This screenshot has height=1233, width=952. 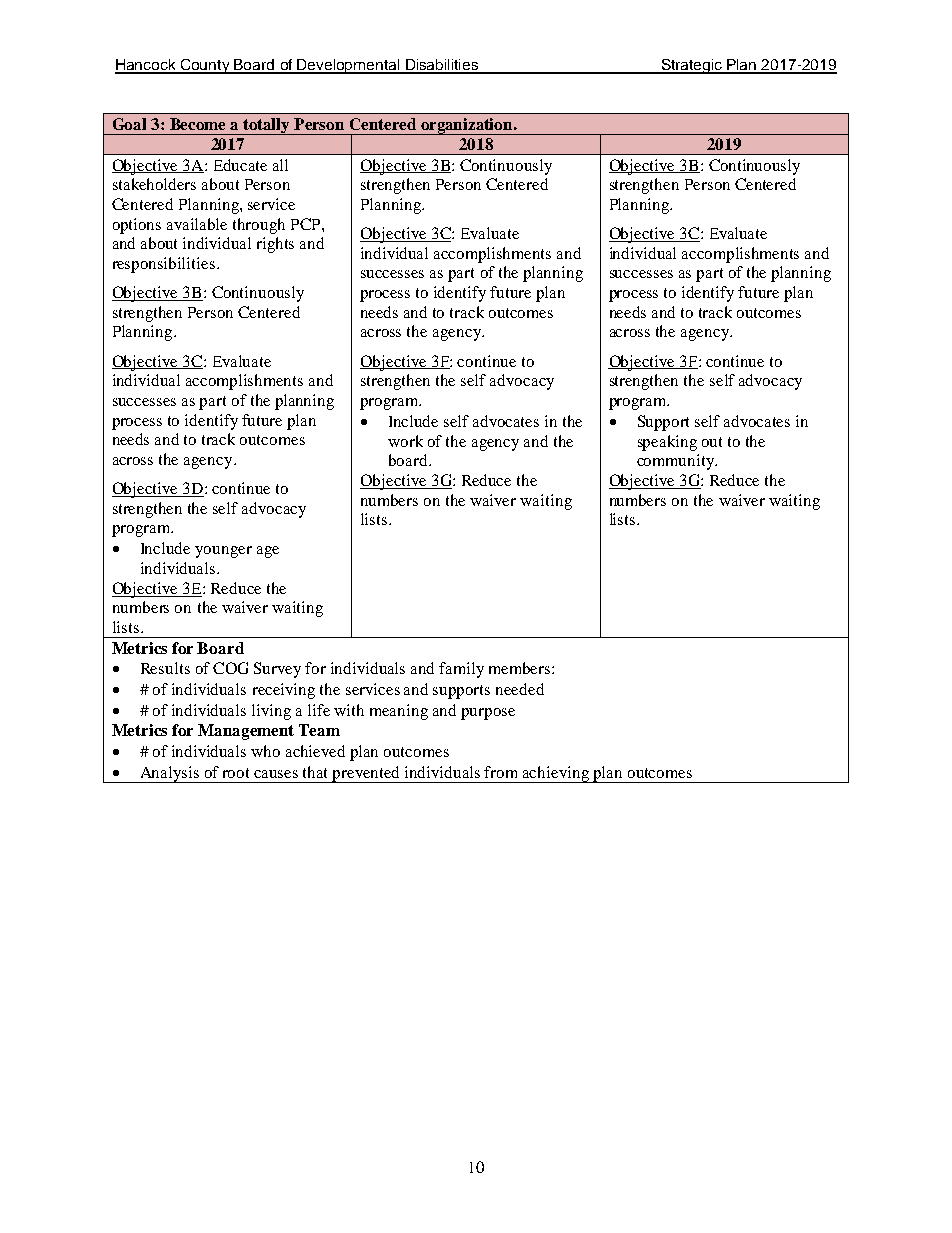 I want to click on Analysis, so click(x=170, y=774).
